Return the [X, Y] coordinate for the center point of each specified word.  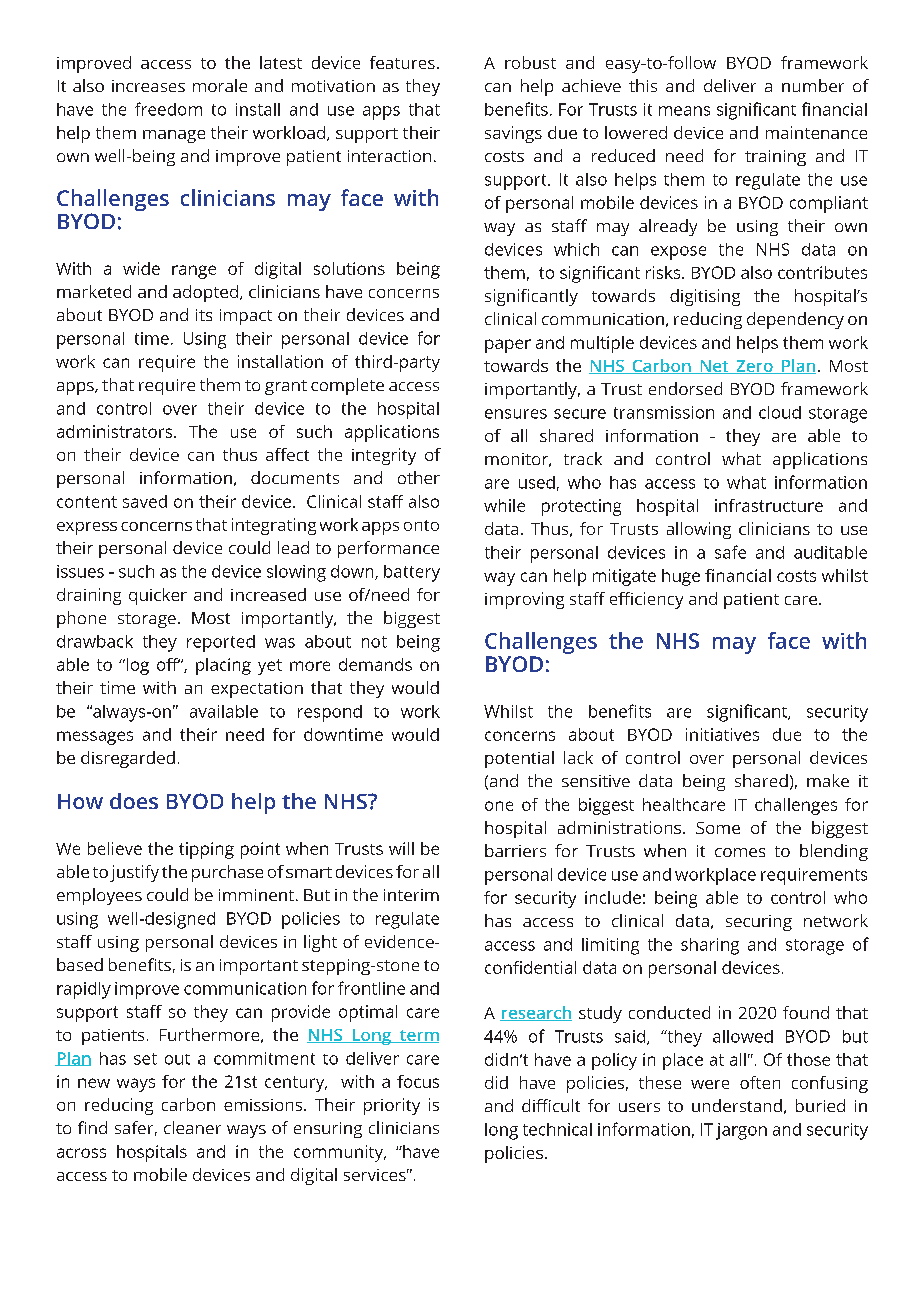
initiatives [722, 734]
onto [421, 525]
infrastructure [769, 505]
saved [145, 501]
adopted [205, 293]
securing [759, 923]
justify [134, 873]
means [684, 111]
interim [411, 895]
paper [508, 346]
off [168, 664]
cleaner [192, 1127]
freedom [168, 109]
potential [519, 759]
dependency [795, 320]
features [402, 62]
